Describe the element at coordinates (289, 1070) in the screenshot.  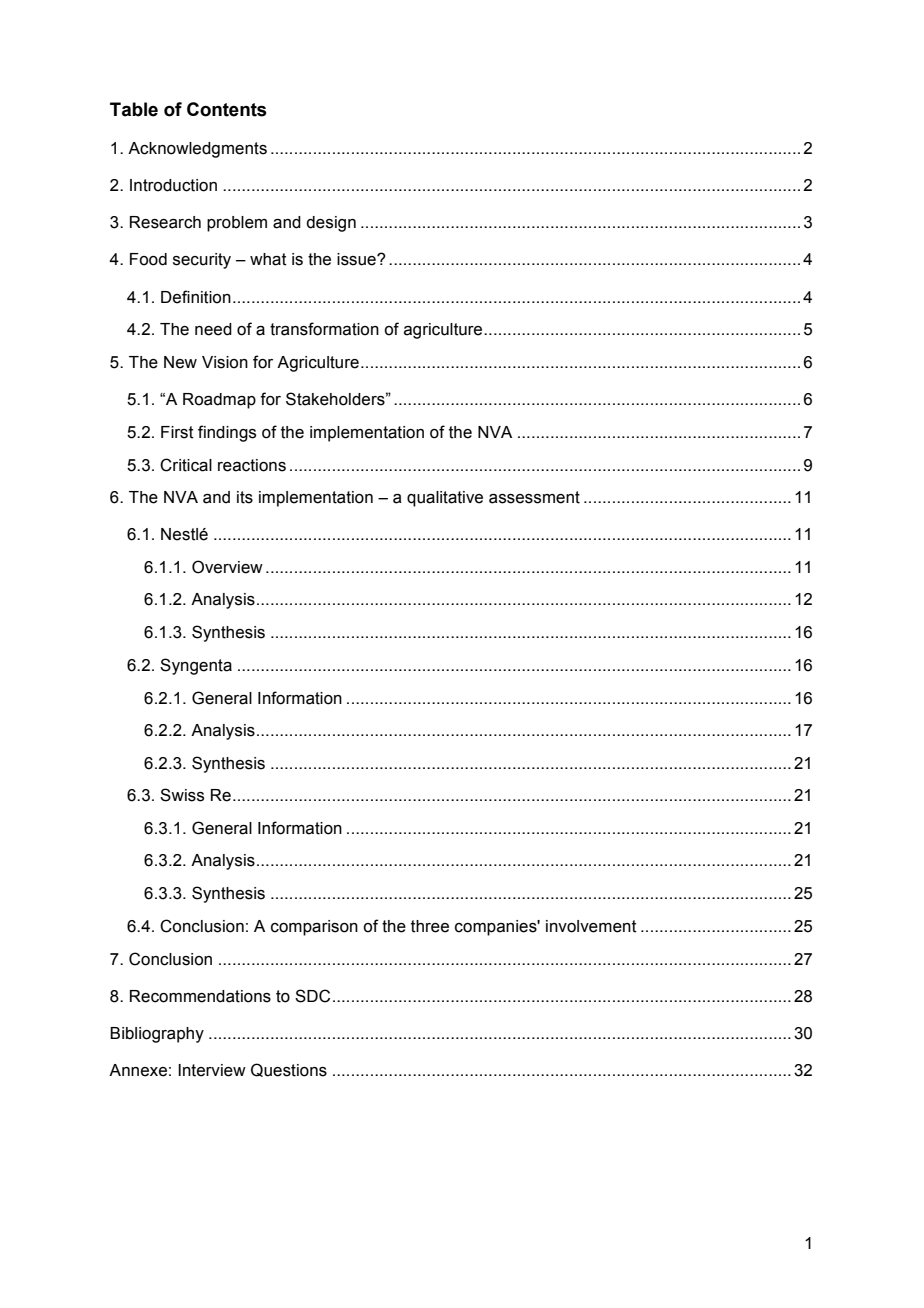
I see `Questions` at that location.
